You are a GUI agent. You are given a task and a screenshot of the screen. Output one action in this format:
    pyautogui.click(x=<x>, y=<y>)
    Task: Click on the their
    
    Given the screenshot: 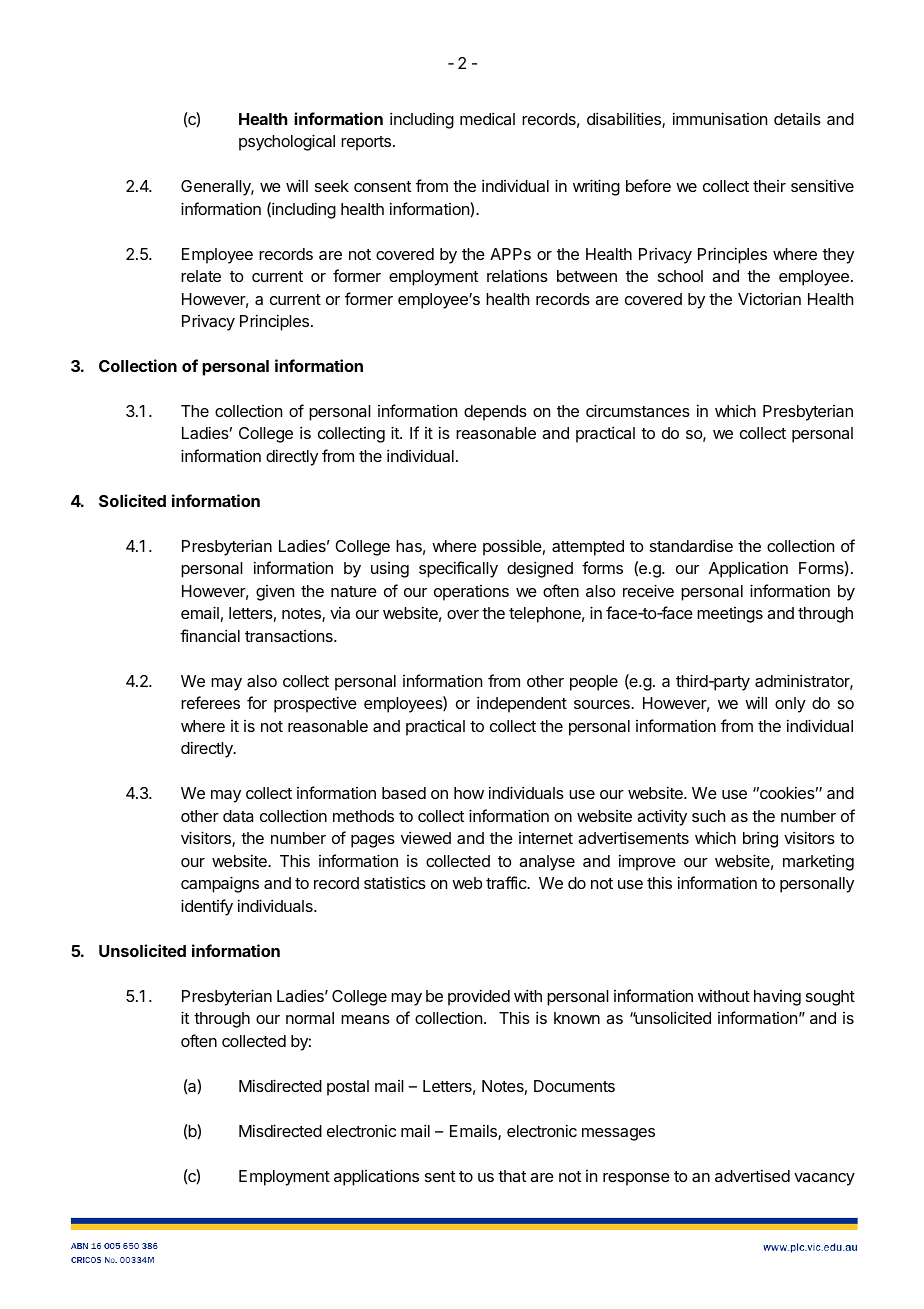 What is the action you would take?
    pyautogui.click(x=769, y=186)
